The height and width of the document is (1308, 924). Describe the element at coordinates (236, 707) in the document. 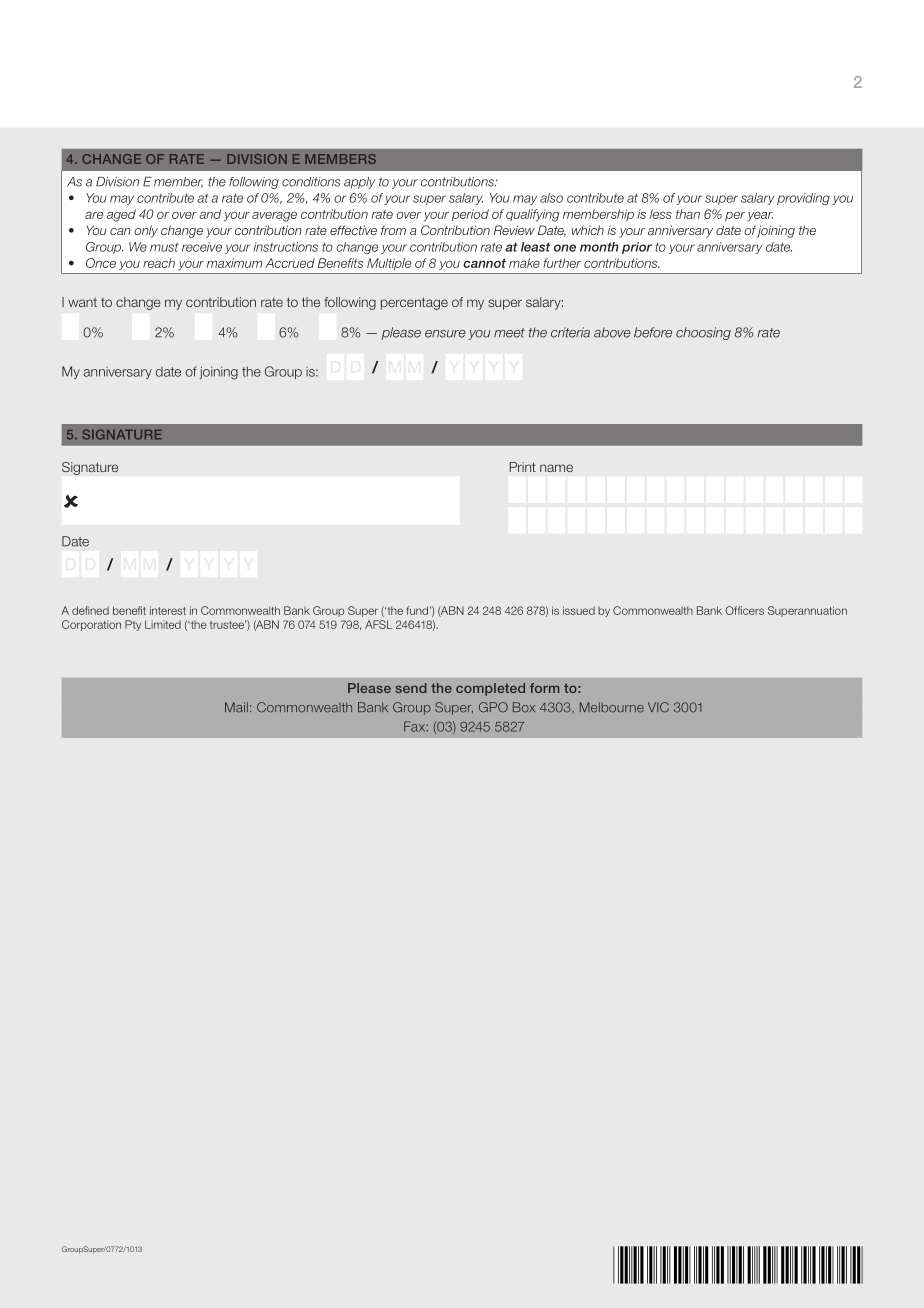

I see `Mail` at that location.
